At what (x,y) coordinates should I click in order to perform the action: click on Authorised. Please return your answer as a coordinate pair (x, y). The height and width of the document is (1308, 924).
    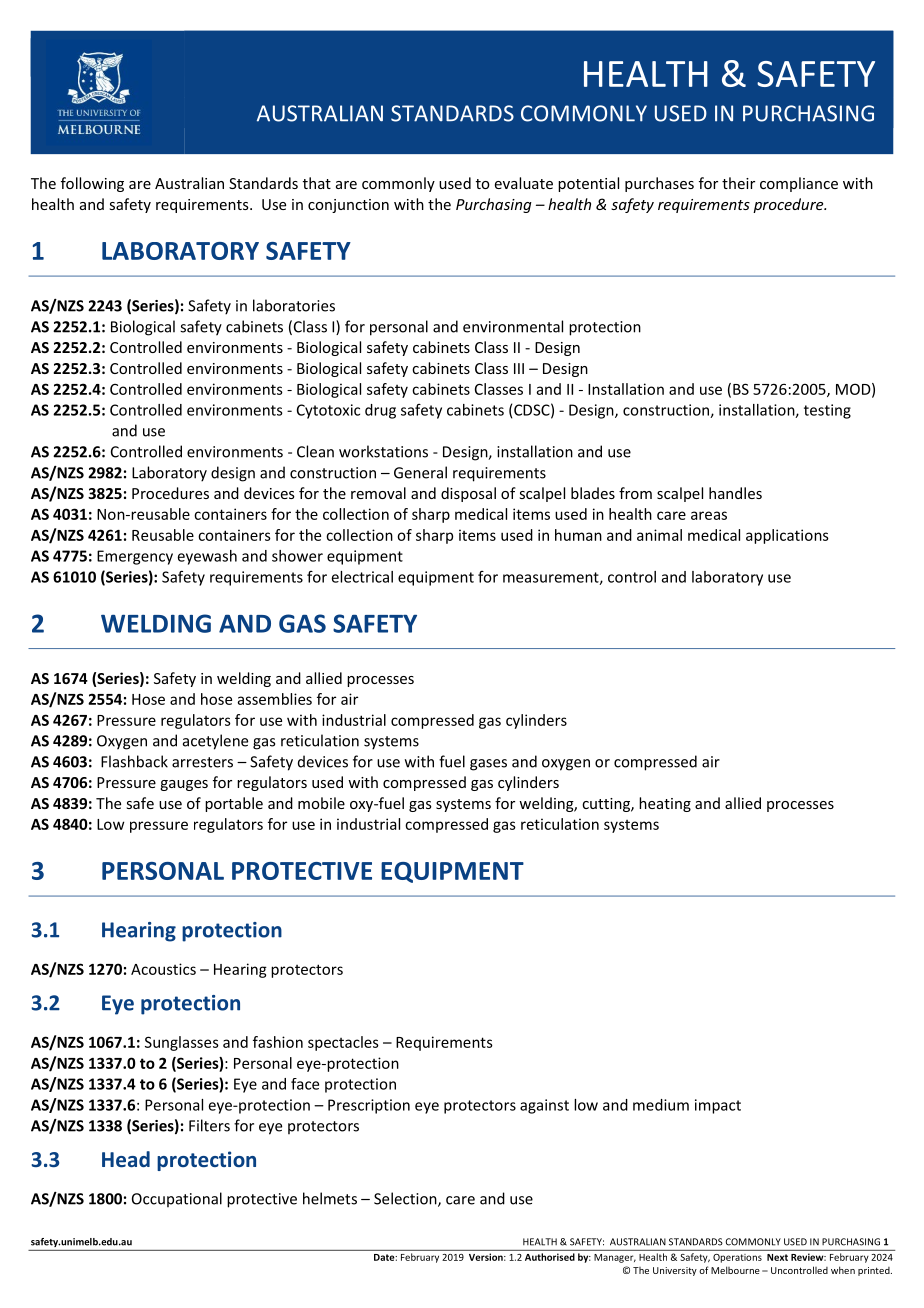
    Looking at the image, I should click on (550, 1257).
